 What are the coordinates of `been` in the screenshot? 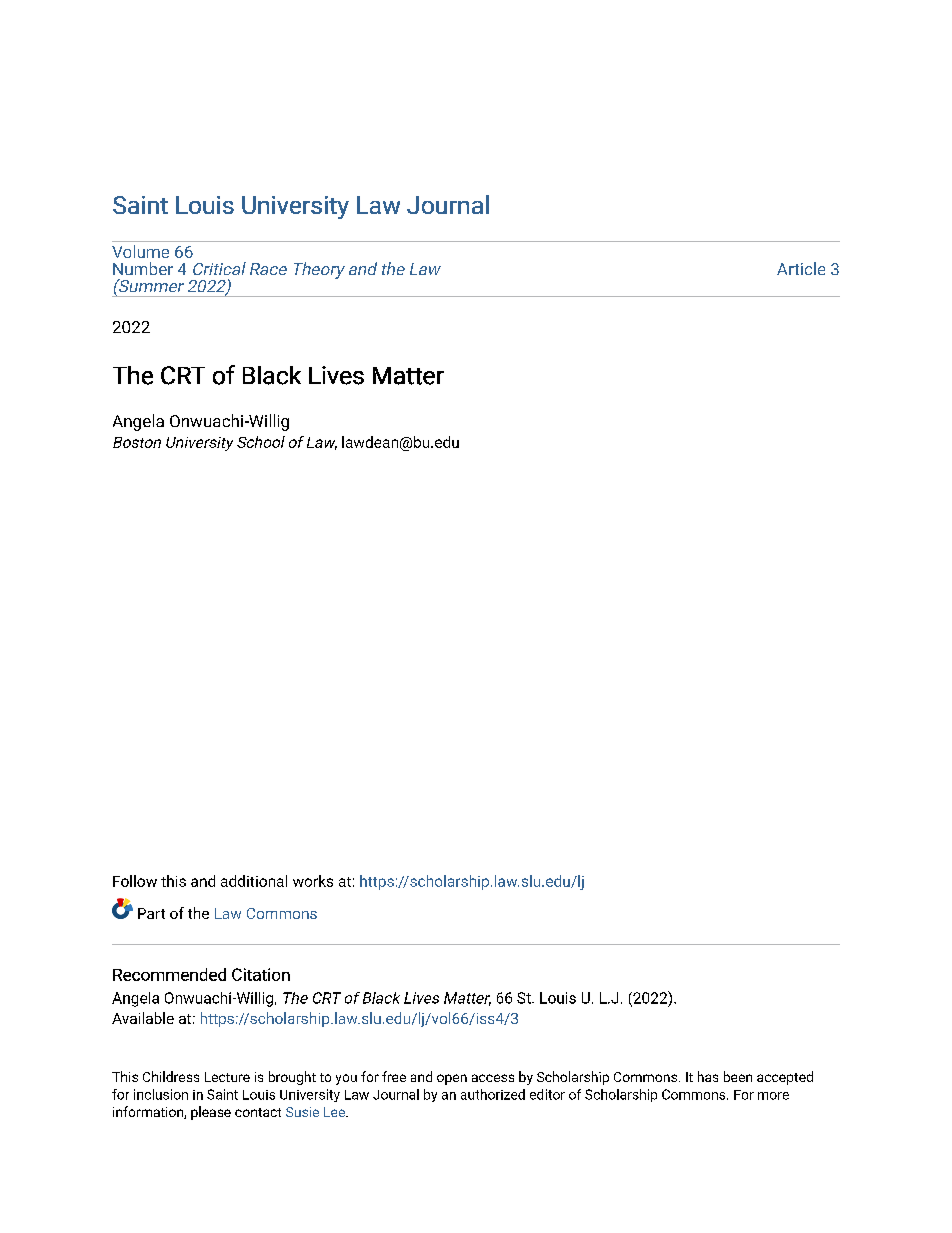 It's located at (738, 1076).
